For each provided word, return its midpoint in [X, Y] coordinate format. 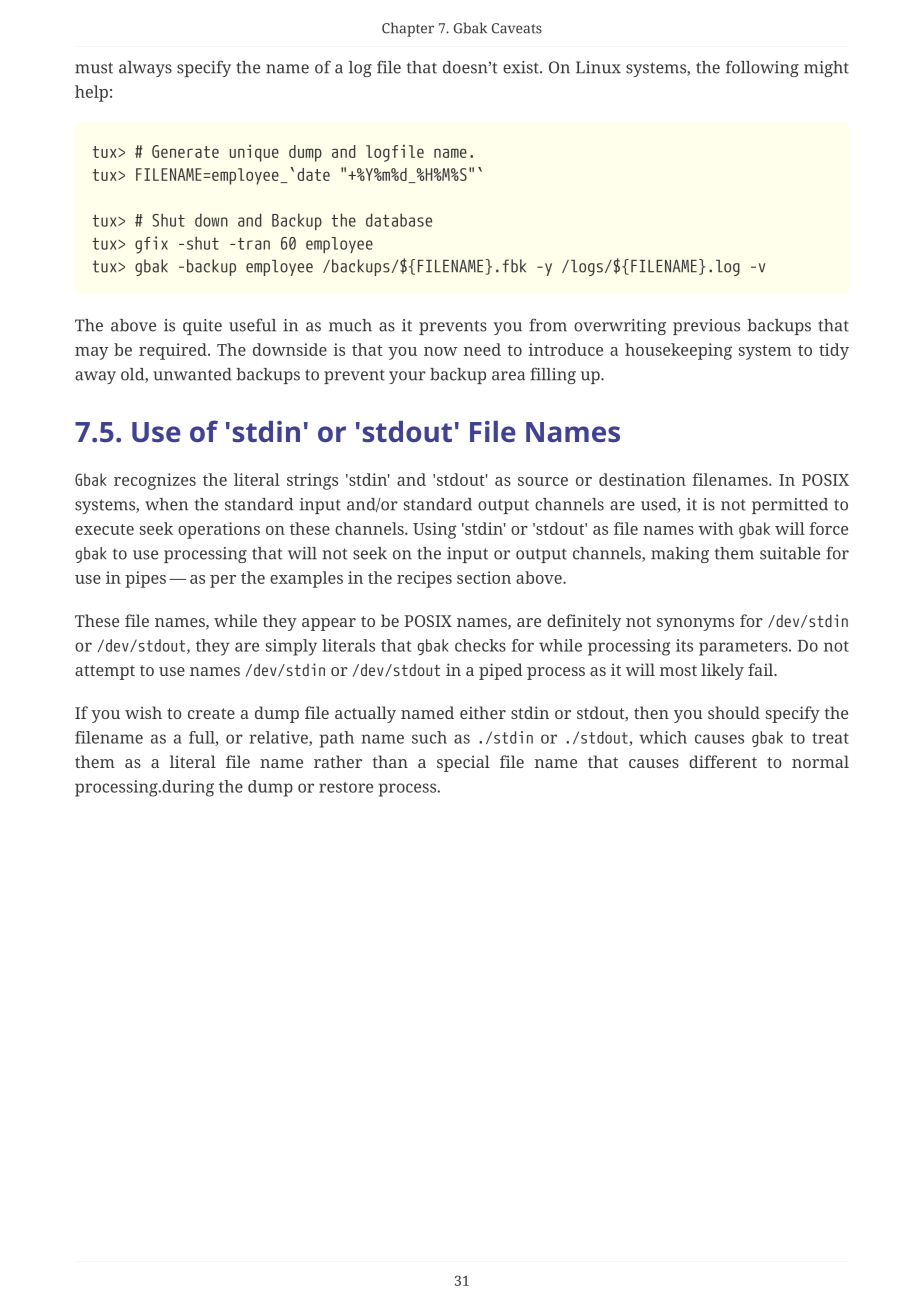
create [211, 713]
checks [480, 645]
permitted [790, 506]
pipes [145, 579]
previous [706, 327]
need [482, 349]
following [762, 68]
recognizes [155, 481]
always [145, 69]
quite [202, 327]
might [826, 69]
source [543, 481]
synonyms [695, 624]
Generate [185, 151]
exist [522, 67]
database [399, 220]
